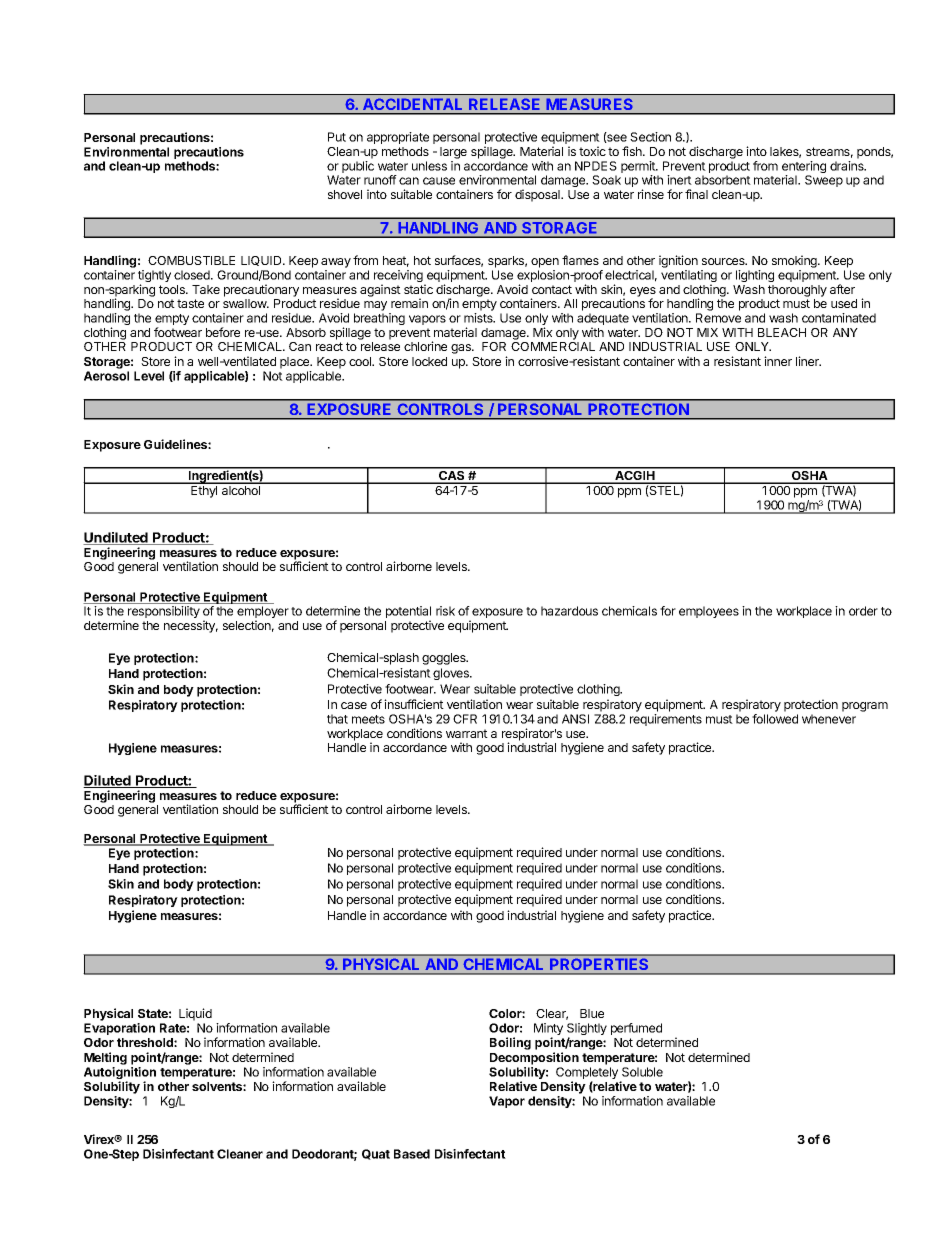 This screenshot has height=1233, width=952. What do you see at coordinates (453, 153) in the screenshot?
I see `large` at bounding box center [453, 153].
